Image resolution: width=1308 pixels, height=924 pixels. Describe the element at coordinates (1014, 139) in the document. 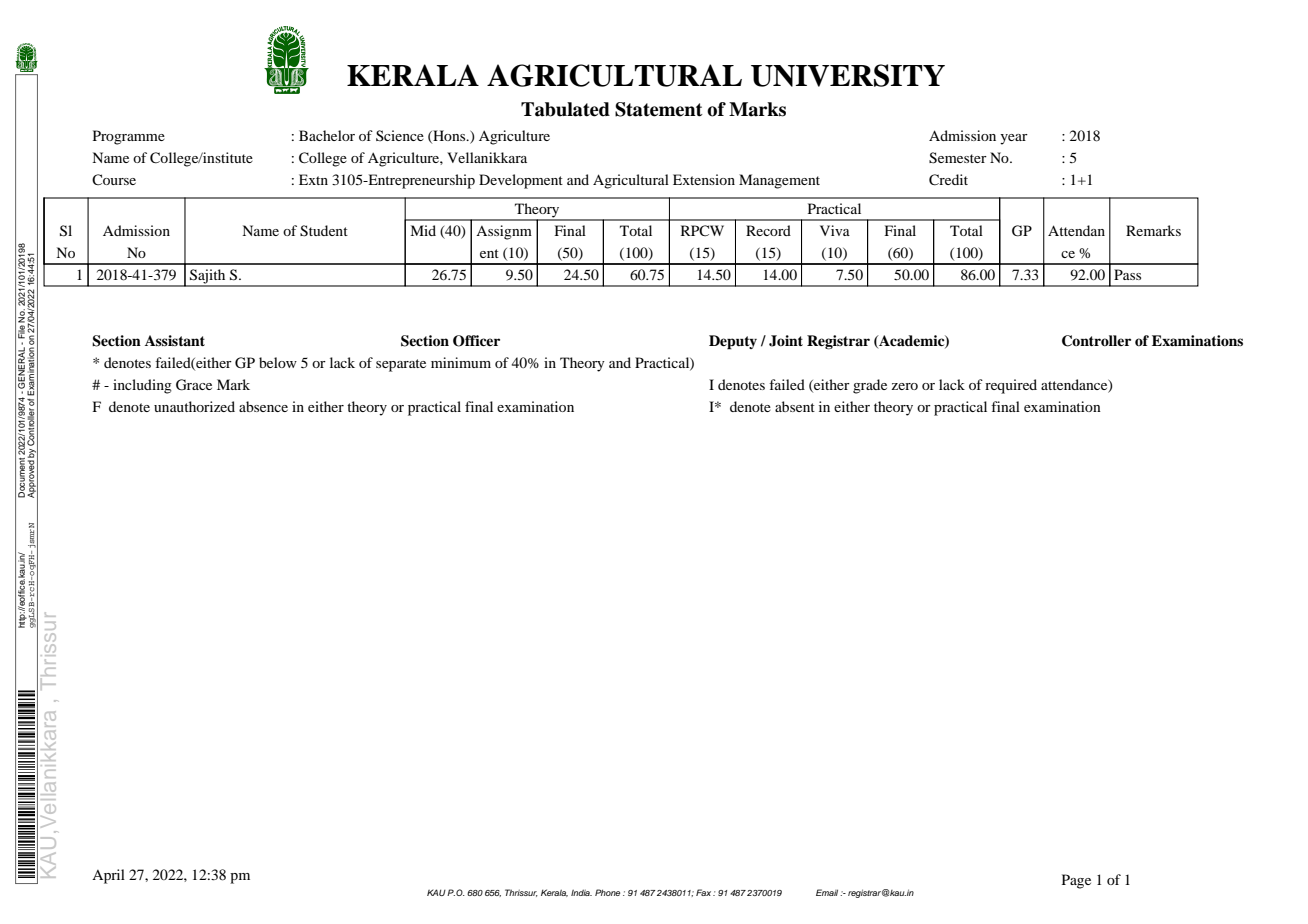

I see `year` at that location.
